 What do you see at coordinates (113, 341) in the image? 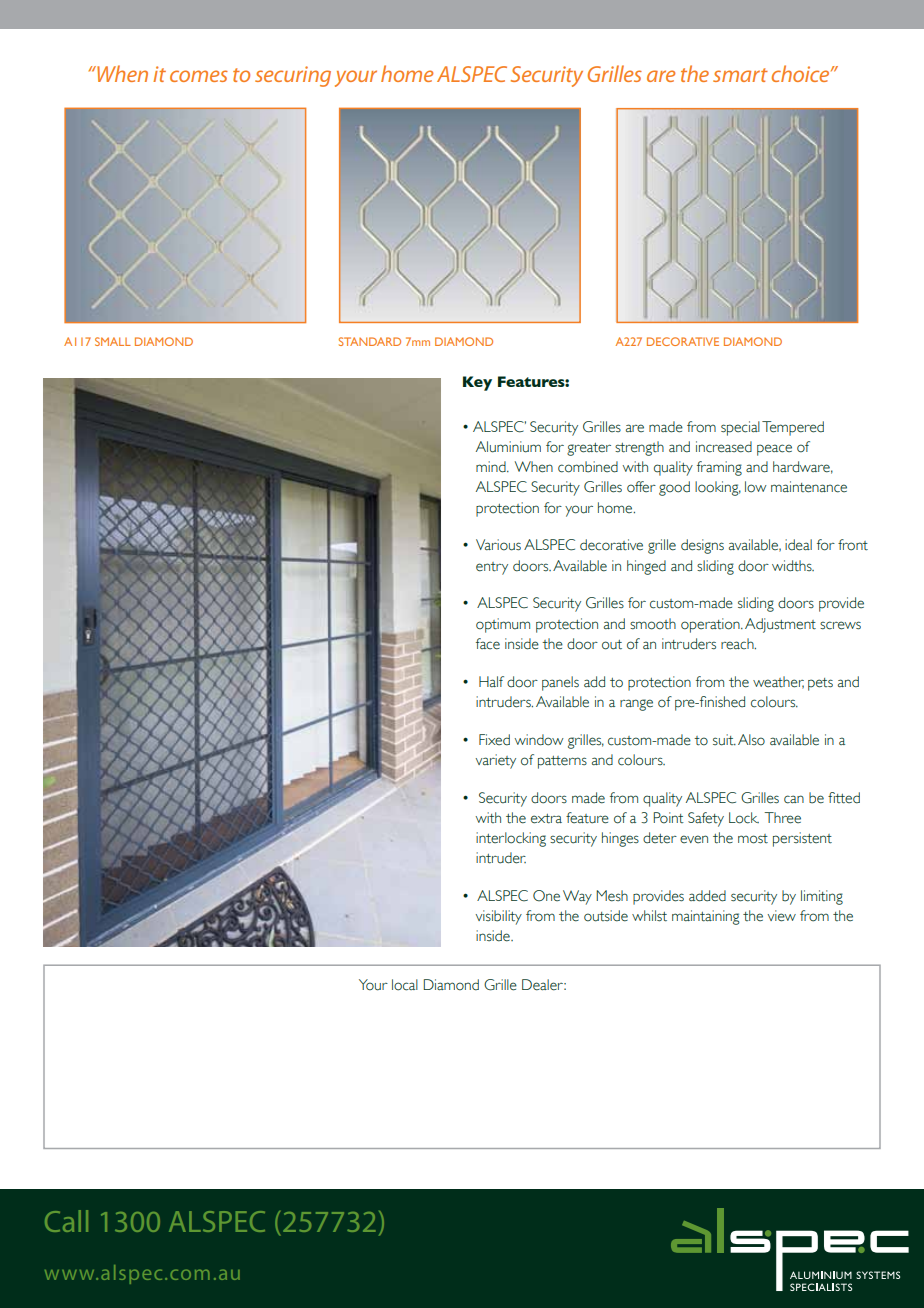
I see `SMALL` at bounding box center [113, 341].
